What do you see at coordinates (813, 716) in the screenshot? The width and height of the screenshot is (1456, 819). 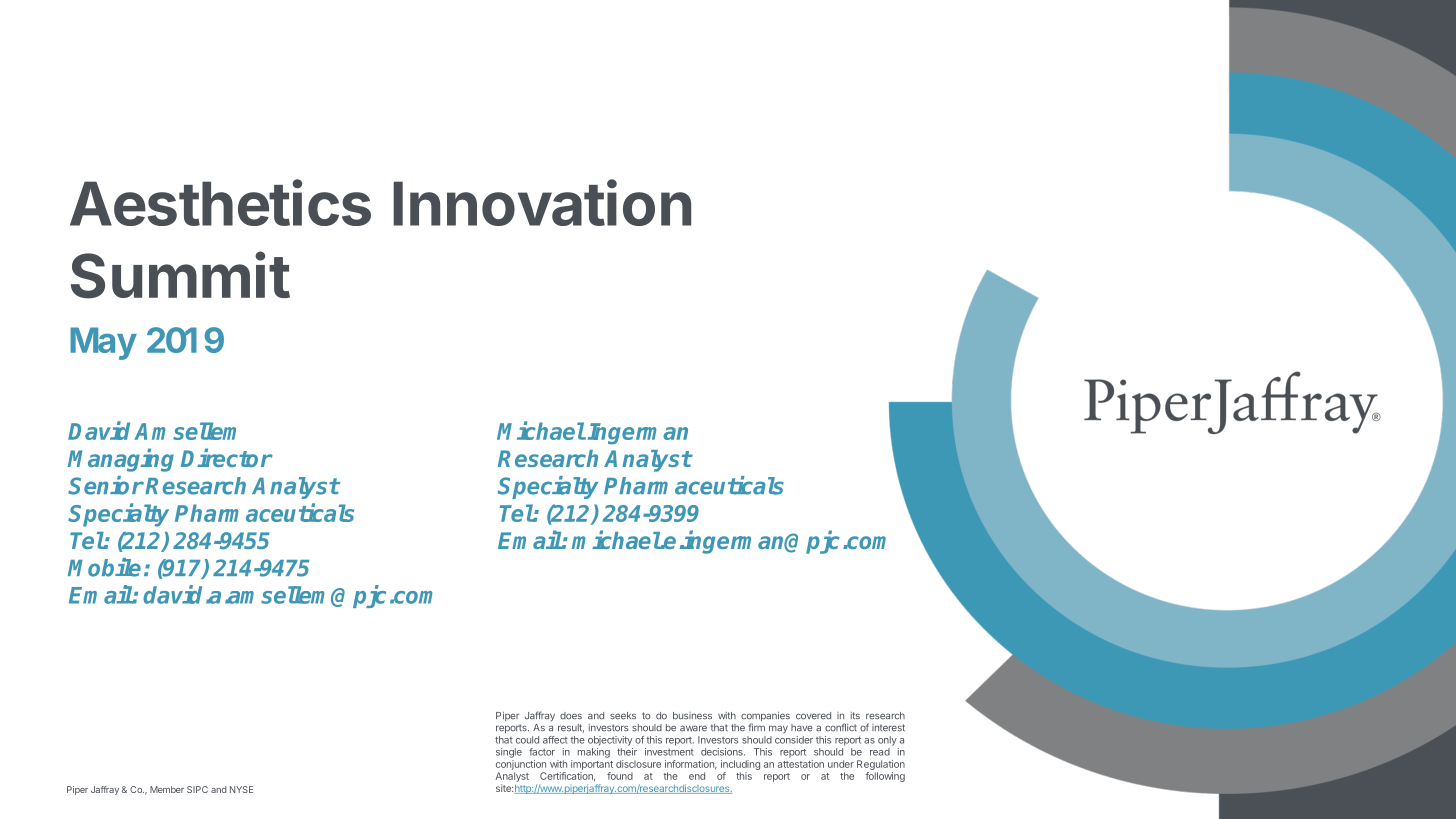 I see `covered` at bounding box center [813, 716].
